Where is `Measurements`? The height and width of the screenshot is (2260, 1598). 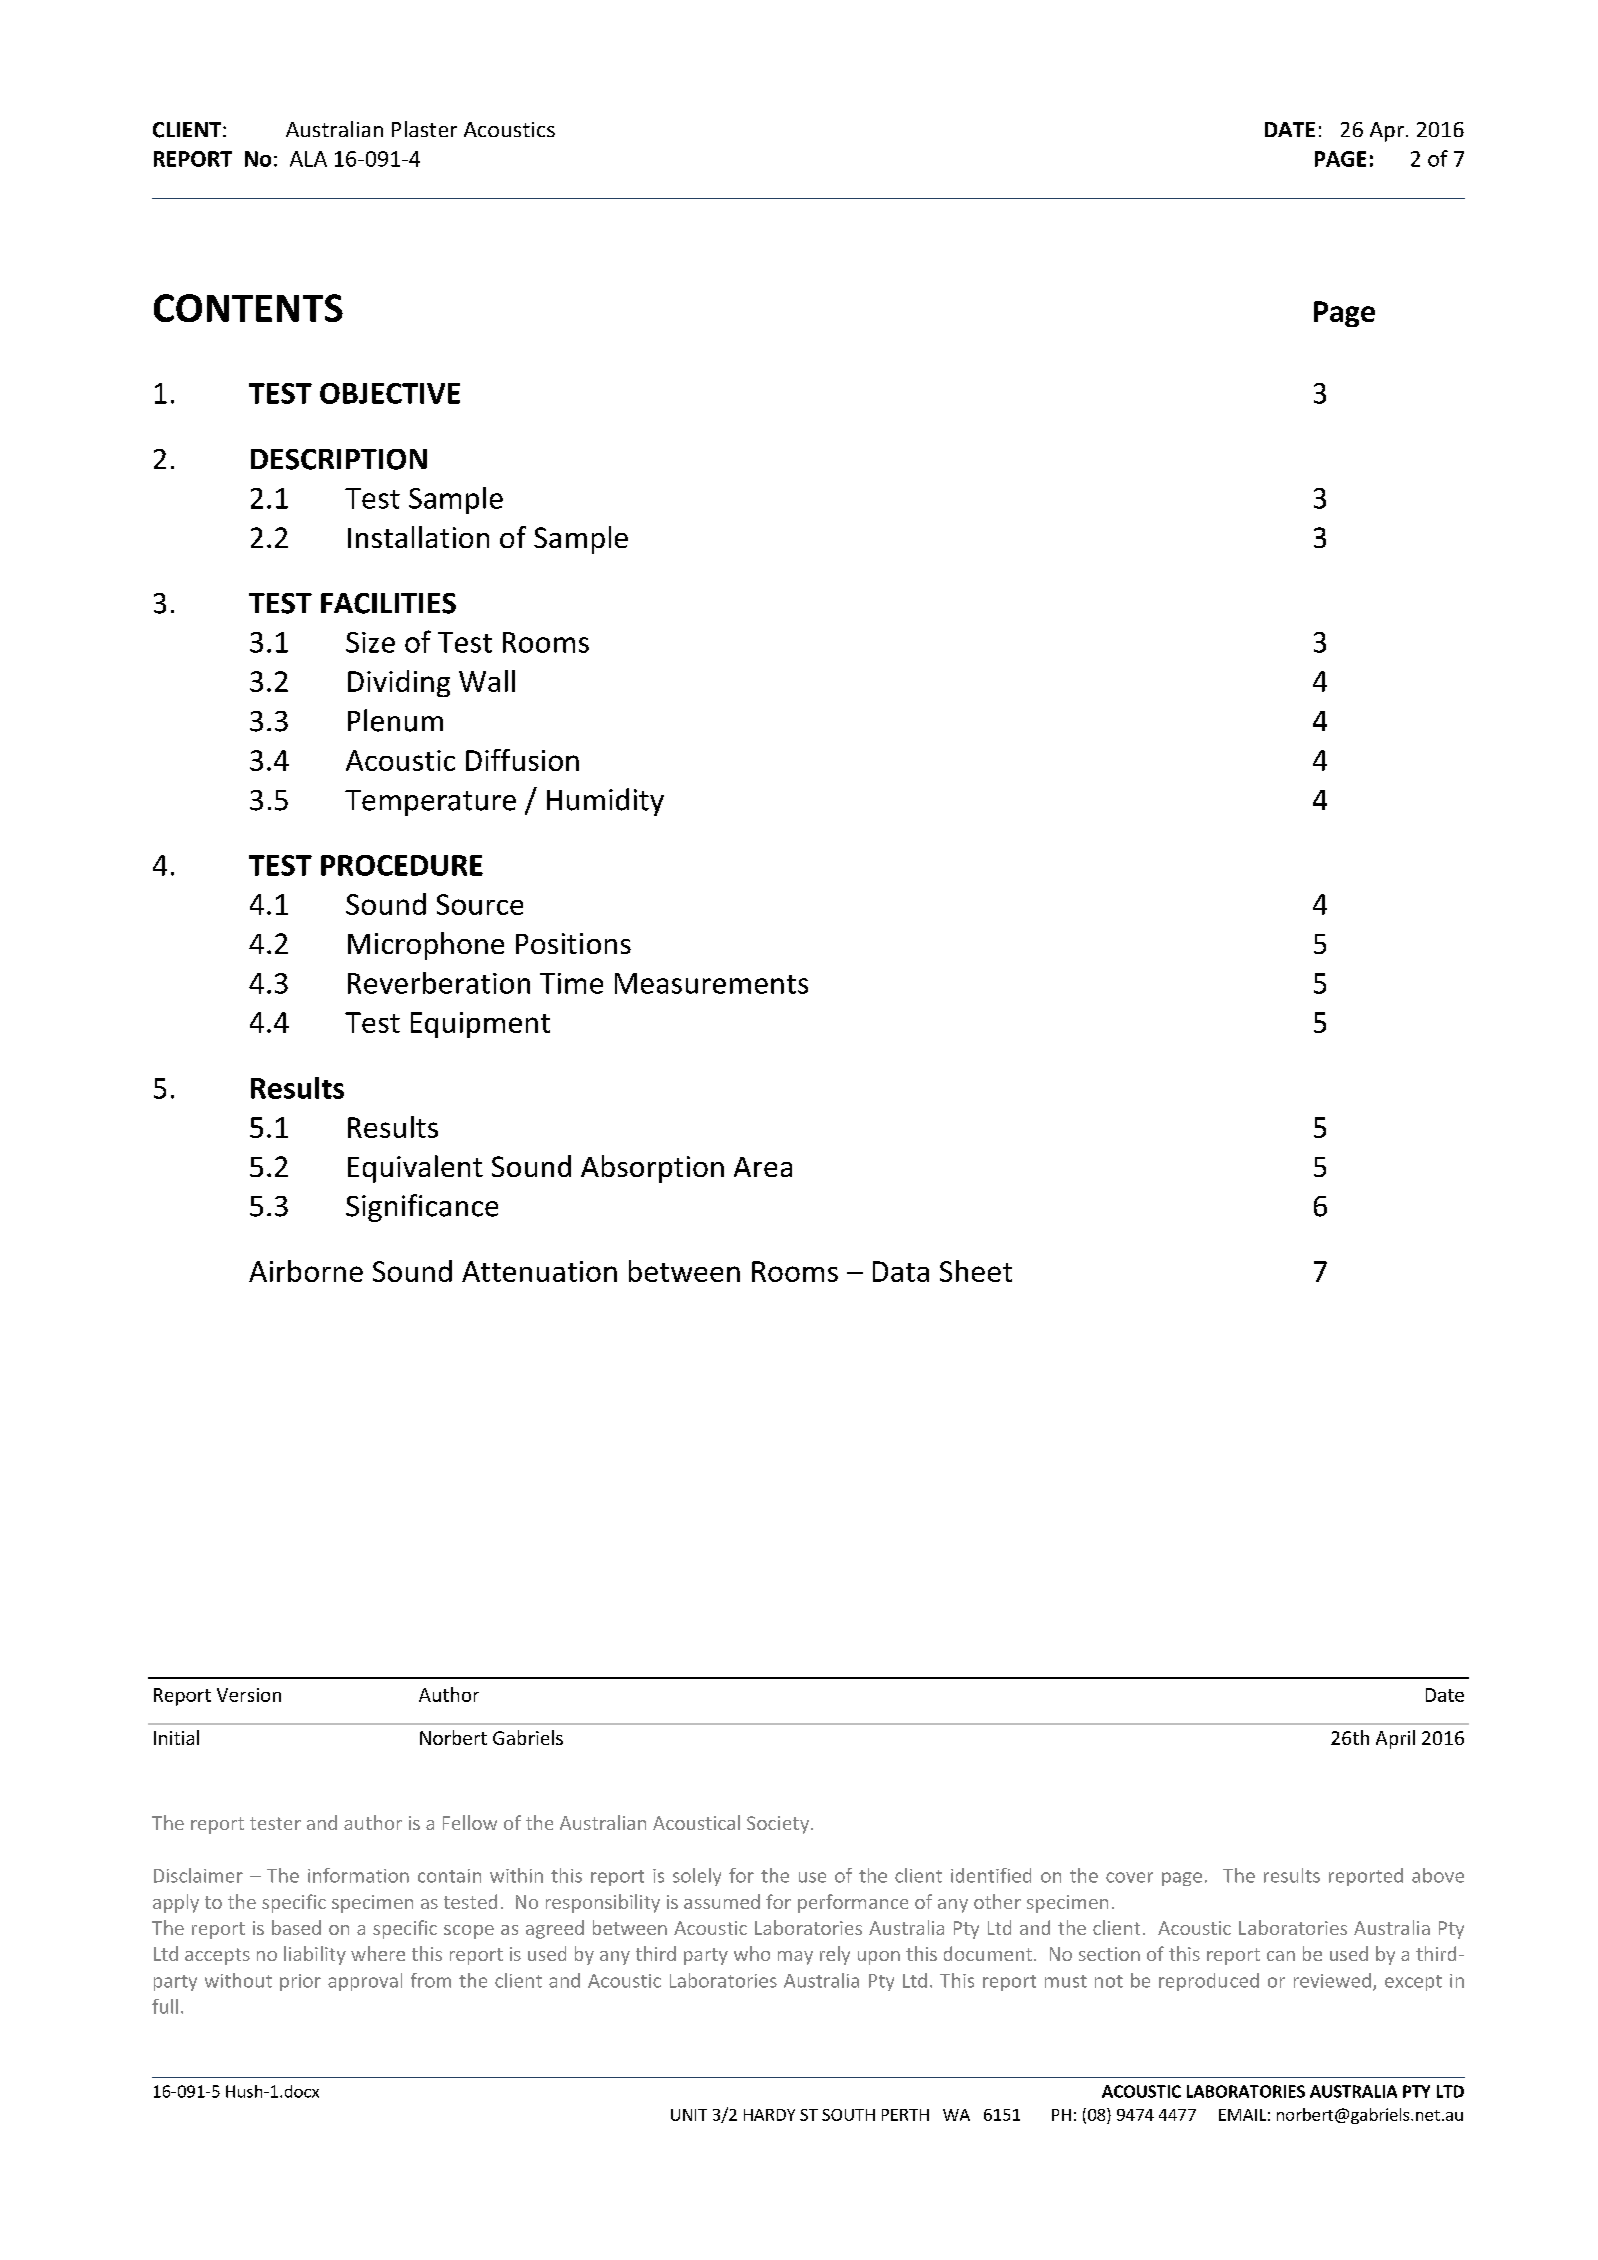 Measurements is located at coordinates (711, 983).
